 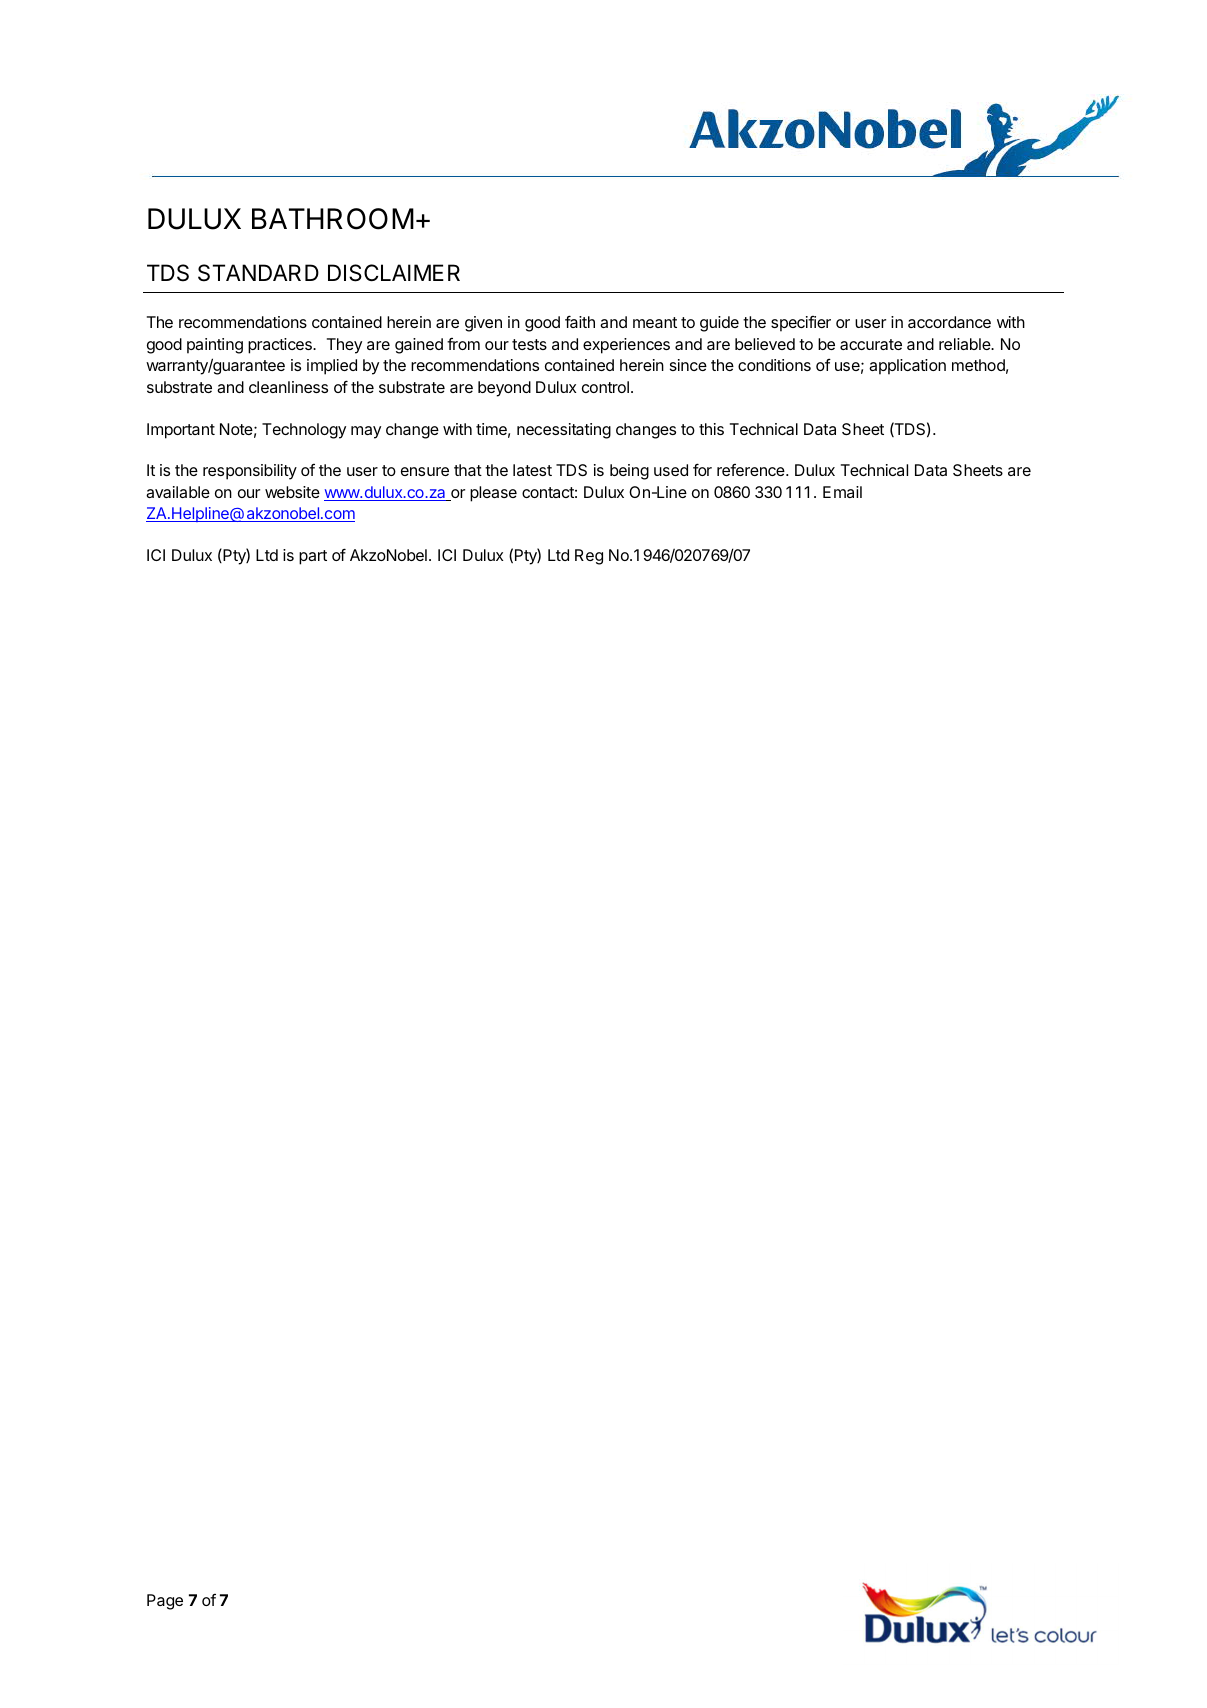 What do you see at coordinates (589, 557) in the screenshot?
I see `Reg` at bounding box center [589, 557].
